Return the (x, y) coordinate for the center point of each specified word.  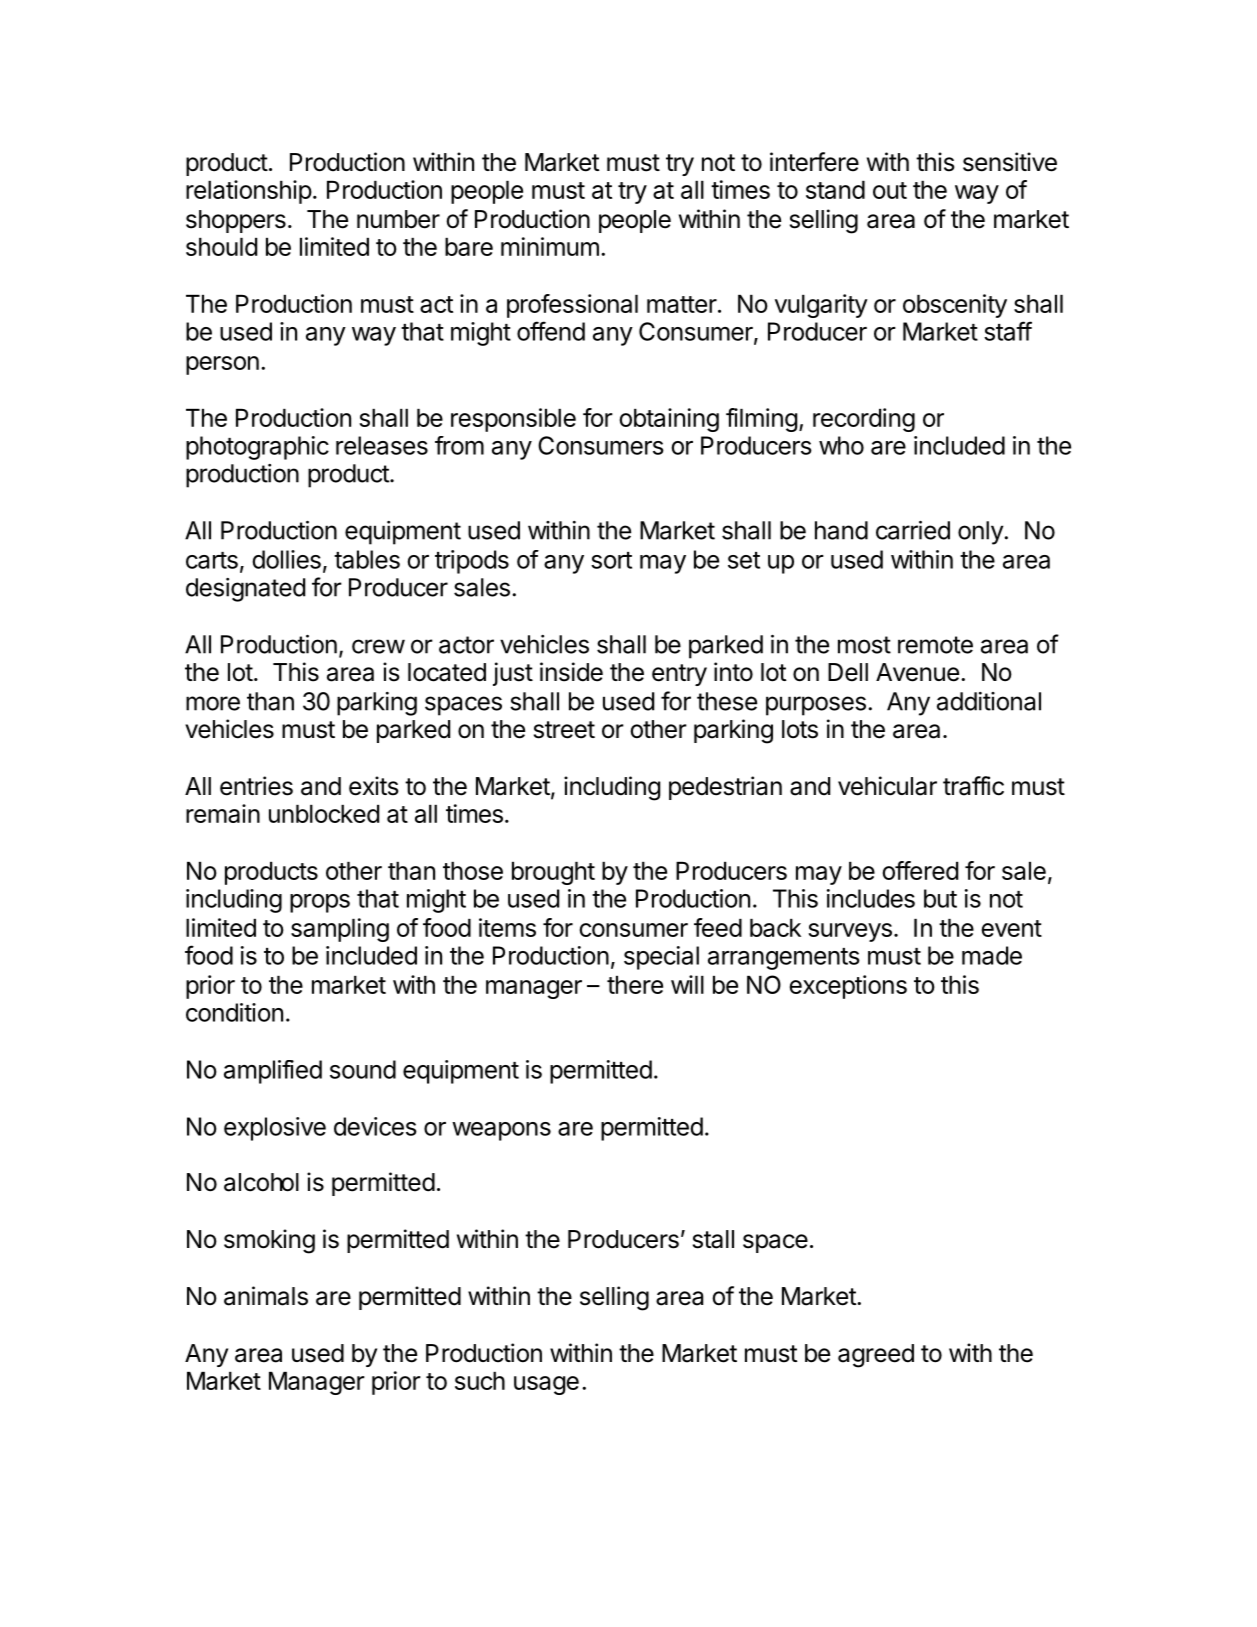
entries (256, 786)
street (564, 730)
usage (546, 1385)
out (890, 190)
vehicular (887, 786)
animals (266, 1296)
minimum (550, 246)
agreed (876, 1356)
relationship (249, 192)
